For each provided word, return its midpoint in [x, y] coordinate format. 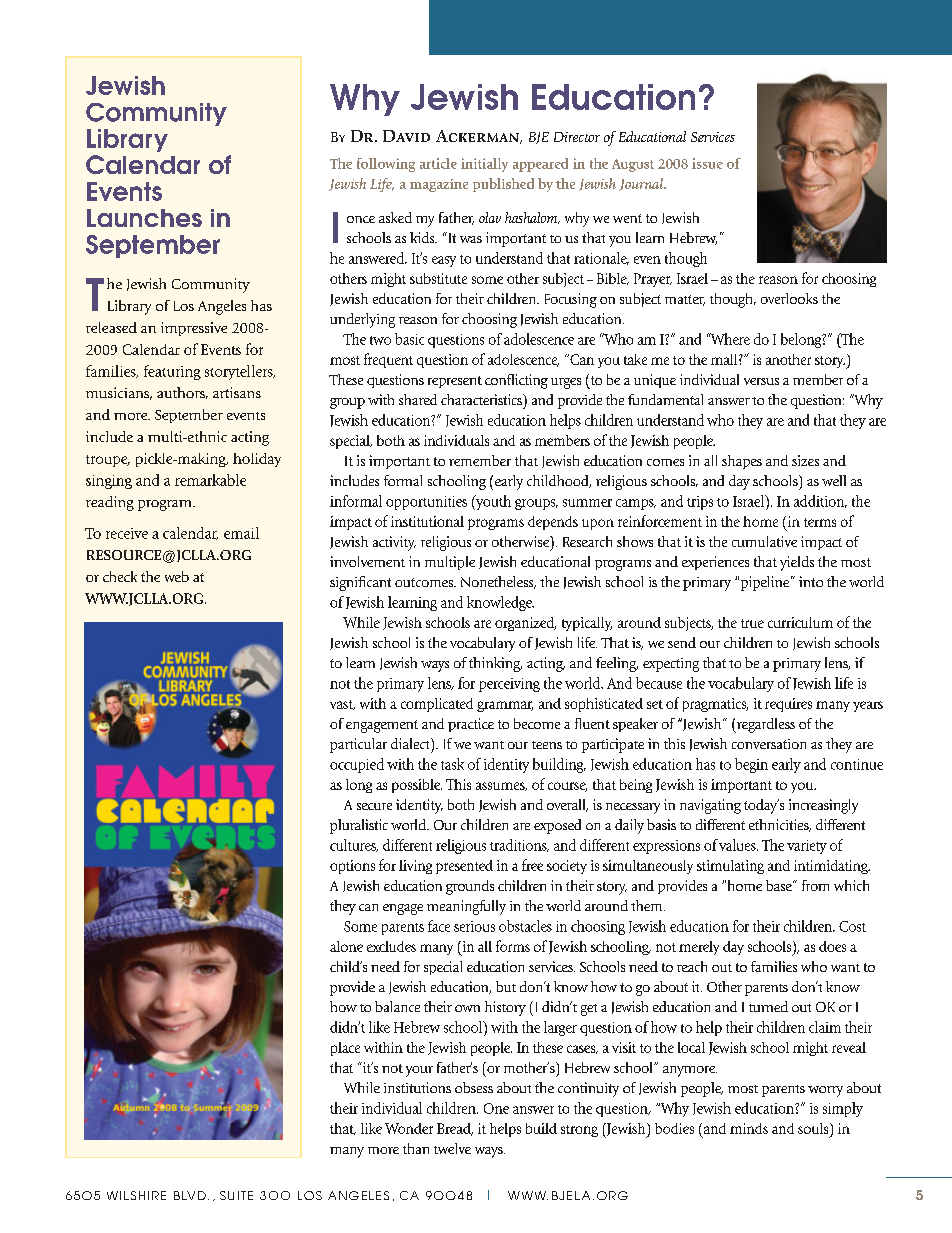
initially [484, 165]
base [780, 885]
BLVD [190, 1195]
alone [346, 946]
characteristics [482, 399]
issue [707, 163]
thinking [495, 664]
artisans [237, 392]
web [177, 576]
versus [761, 381]
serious [474, 926]
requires [788, 705]
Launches [144, 218]
